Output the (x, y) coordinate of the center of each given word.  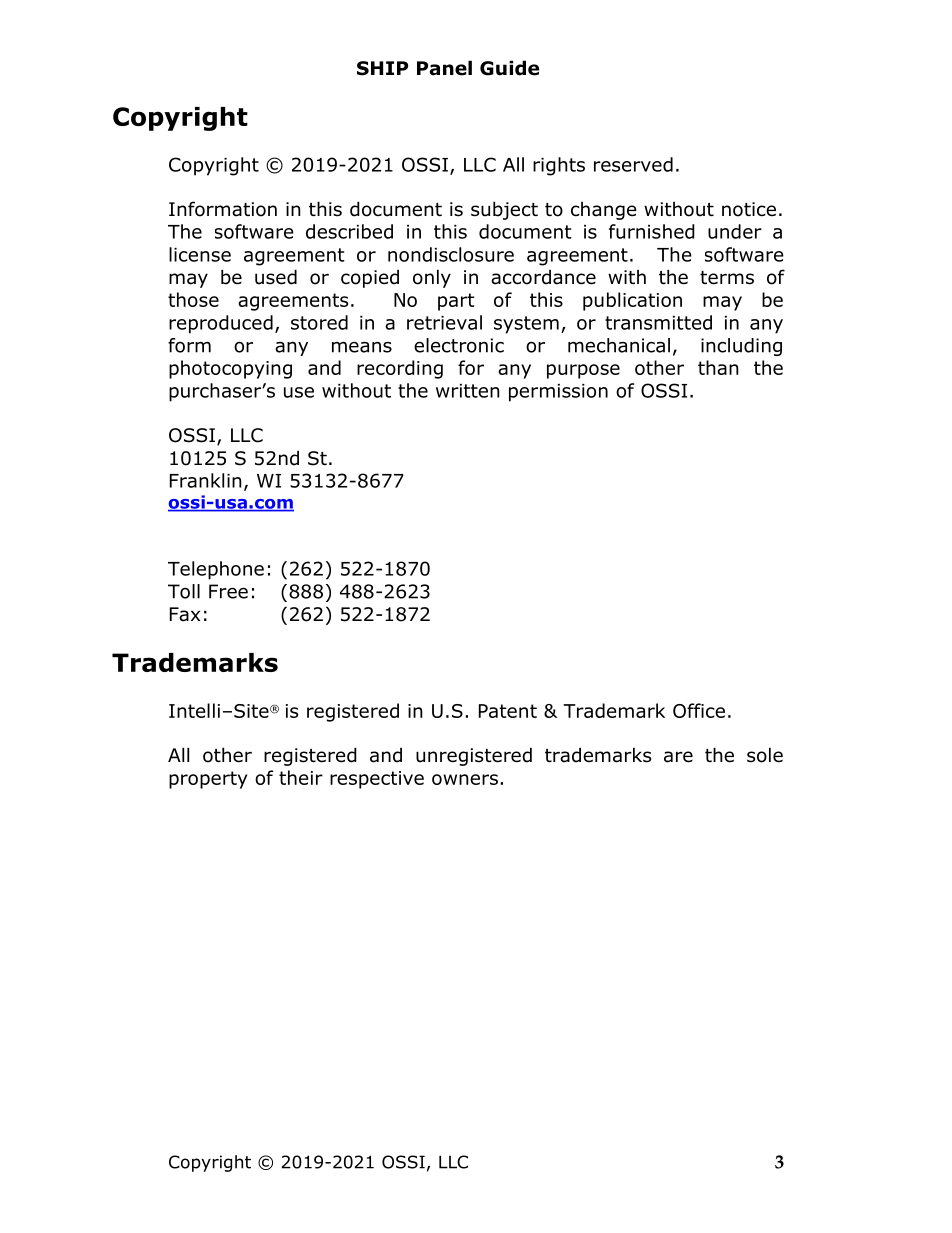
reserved (633, 164)
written (468, 391)
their (301, 777)
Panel (444, 68)
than (718, 367)
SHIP (382, 68)
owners (465, 779)
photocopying (230, 369)
